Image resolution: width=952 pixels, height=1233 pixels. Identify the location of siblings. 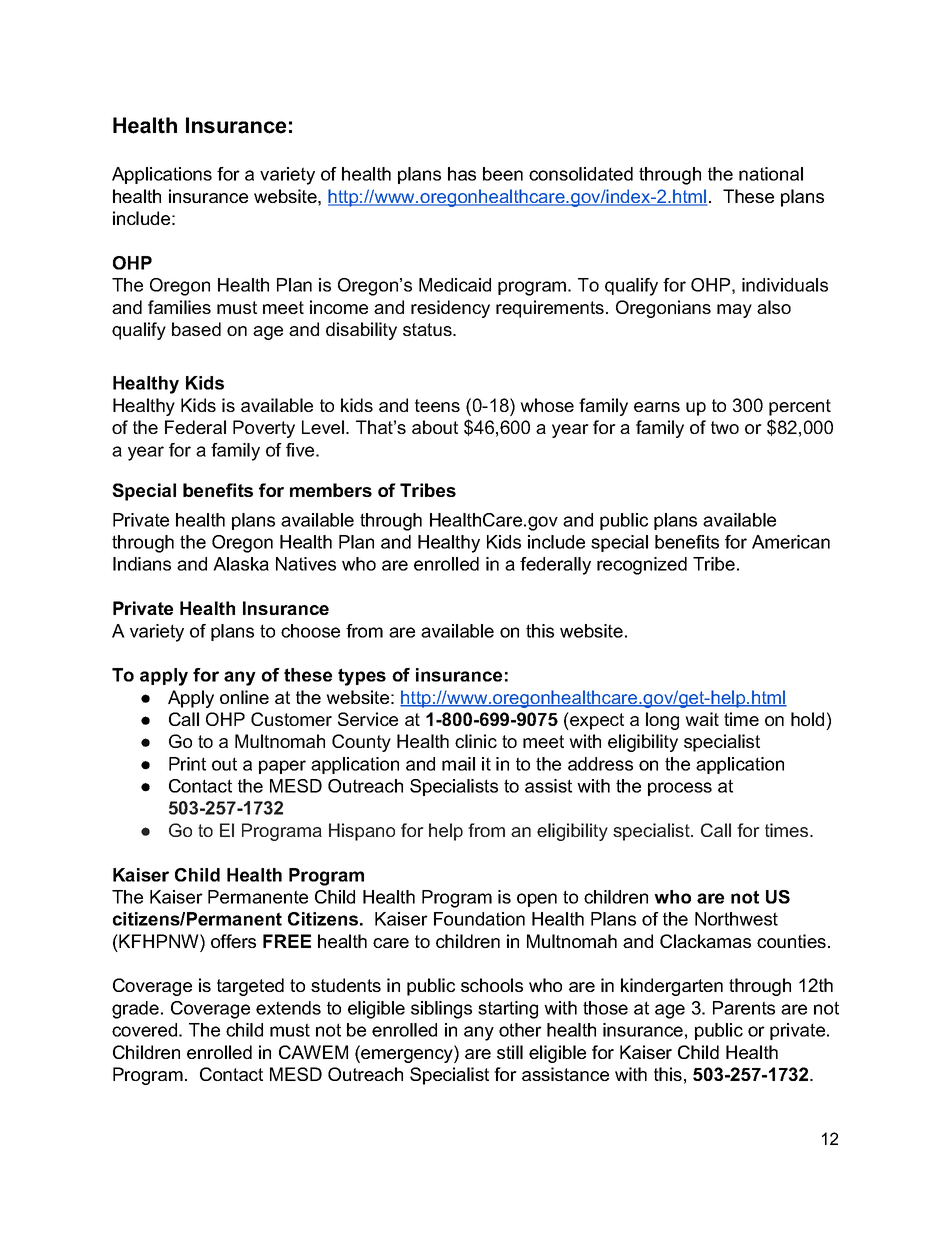
(441, 1010).
